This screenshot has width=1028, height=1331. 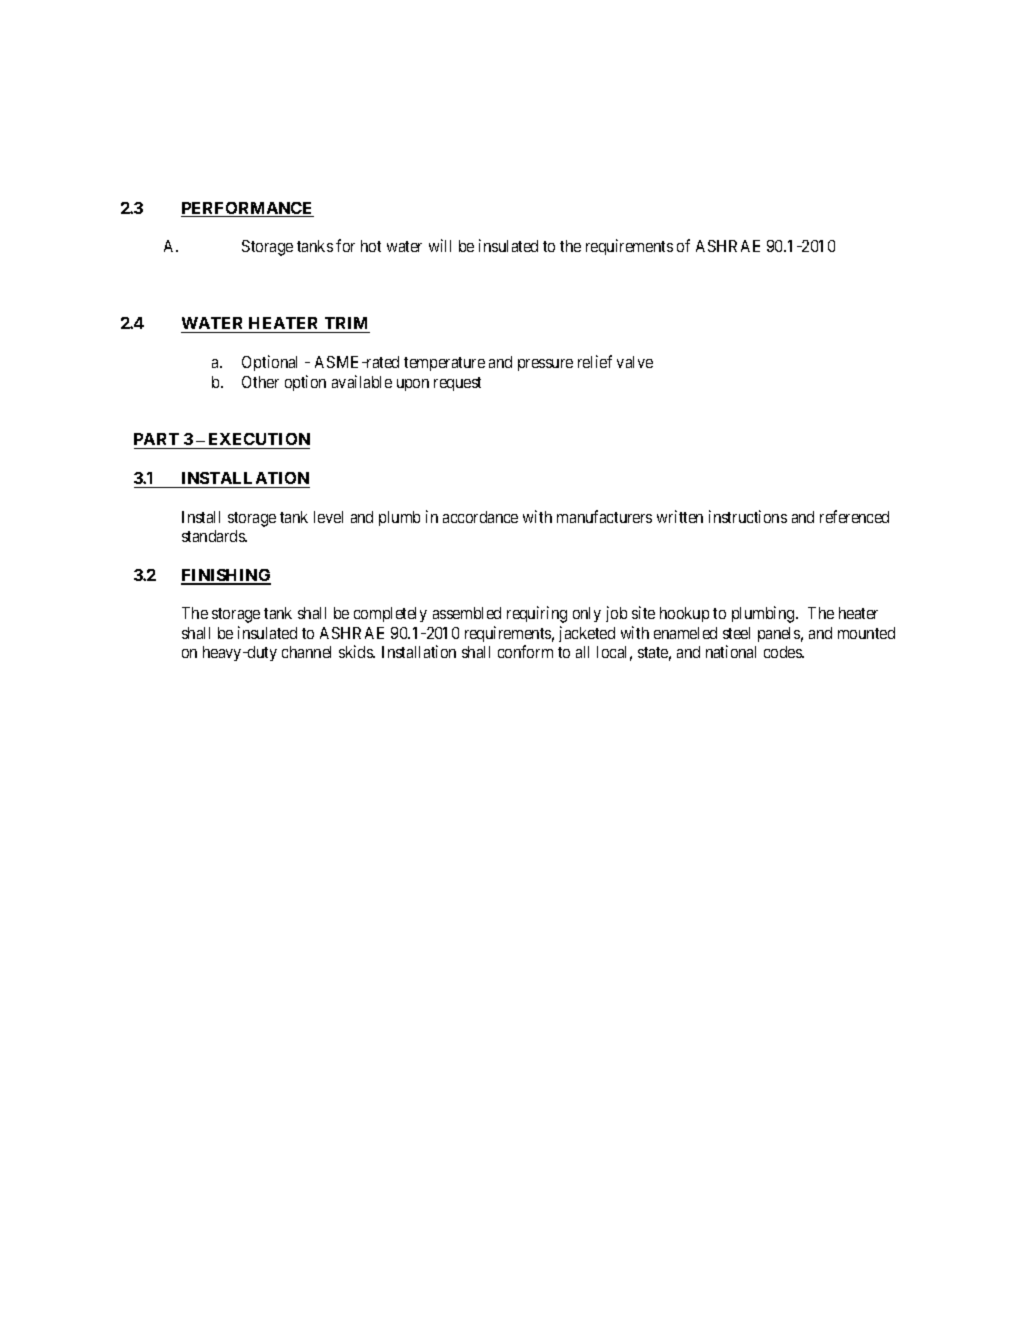 I want to click on instructions, so click(x=748, y=516).
